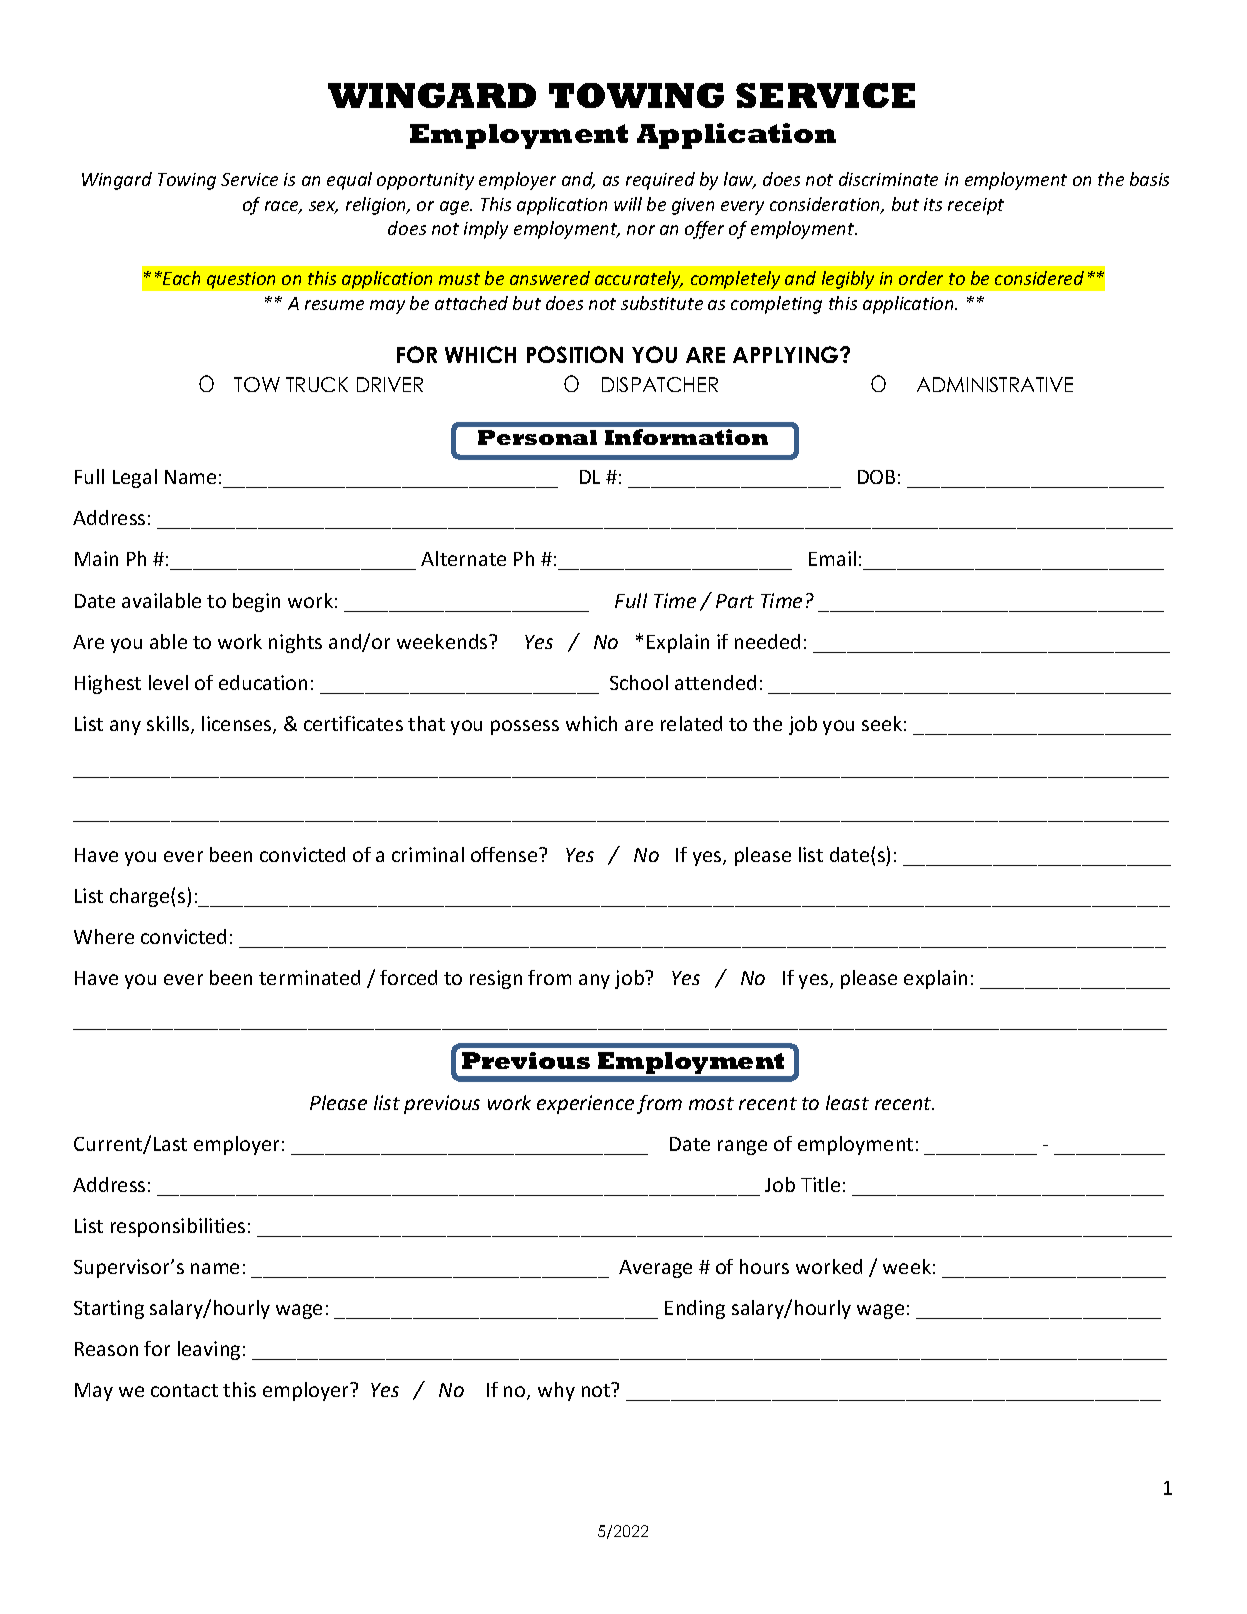 Image resolution: width=1247 pixels, height=1614 pixels. Describe the element at coordinates (323, 207) in the screenshot. I see `sex` at that location.
